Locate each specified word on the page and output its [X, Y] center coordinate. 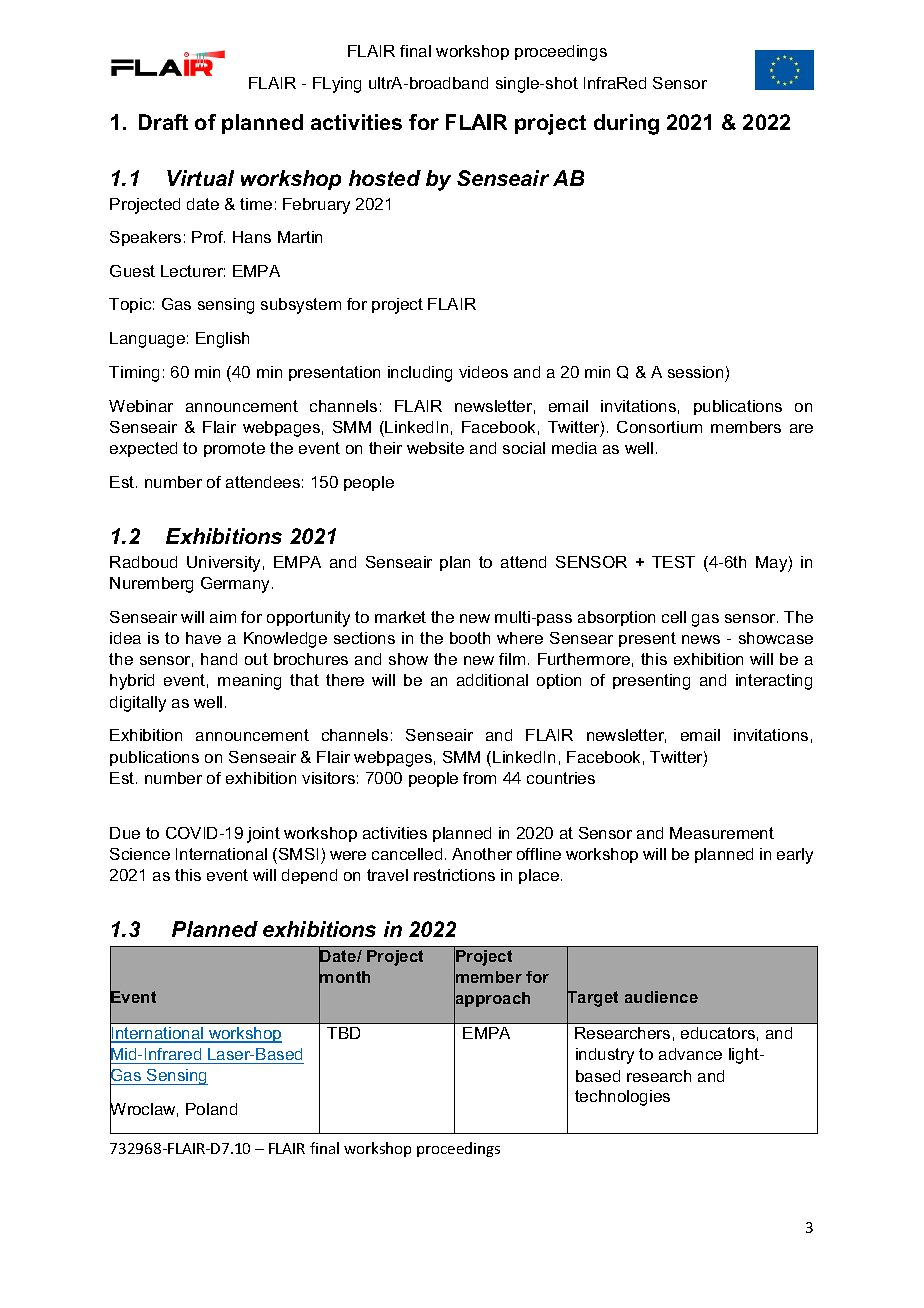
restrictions [454, 875]
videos [483, 372]
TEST [673, 562]
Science [140, 854]
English [222, 340]
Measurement [722, 833]
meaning [249, 682]
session [695, 372]
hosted [385, 178]
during [626, 124]
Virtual [200, 178]
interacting [774, 682]
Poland [211, 1109]
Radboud [143, 562]
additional [492, 680]
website [435, 448]
